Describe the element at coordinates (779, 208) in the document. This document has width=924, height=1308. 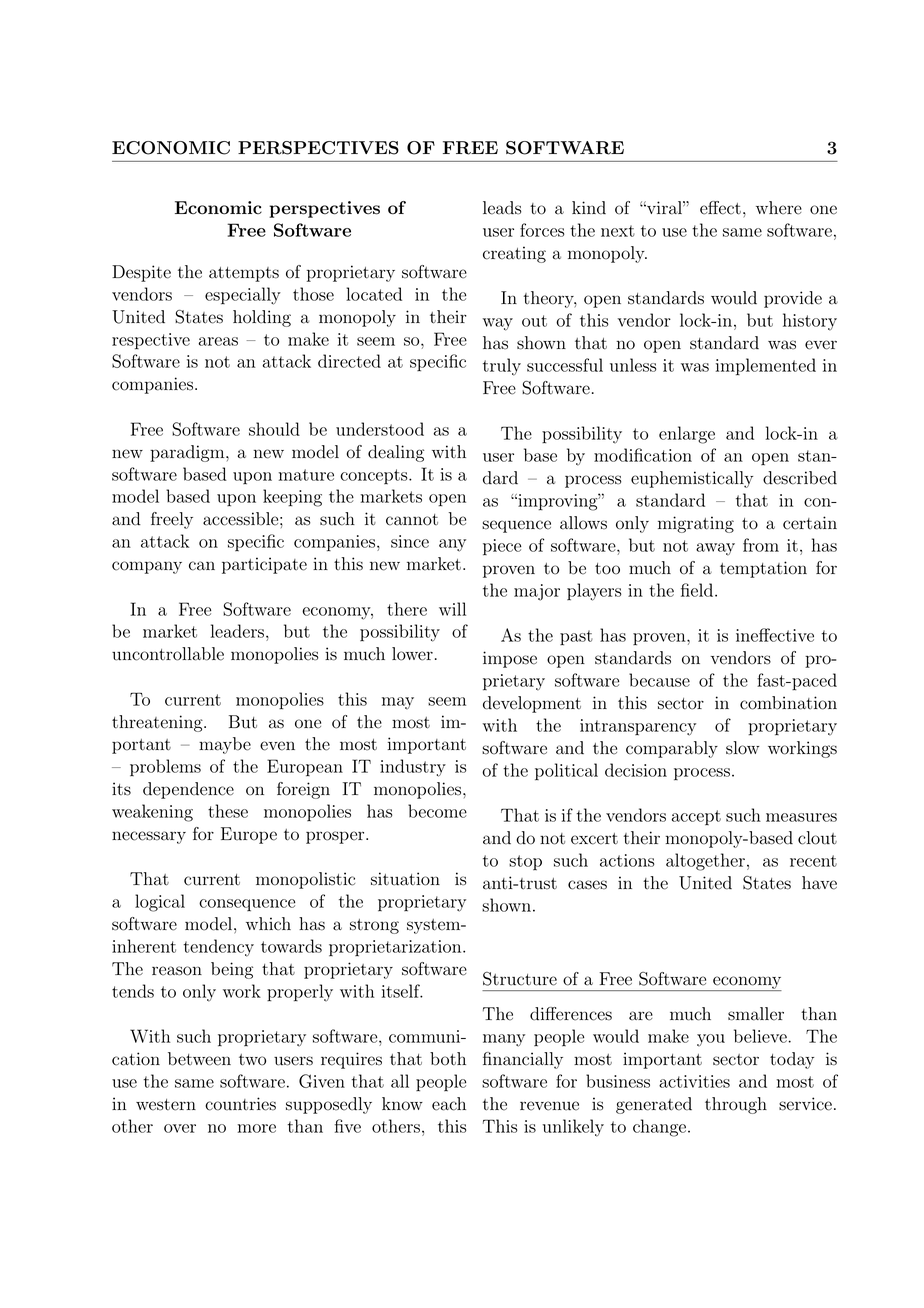
I see `where` at that location.
